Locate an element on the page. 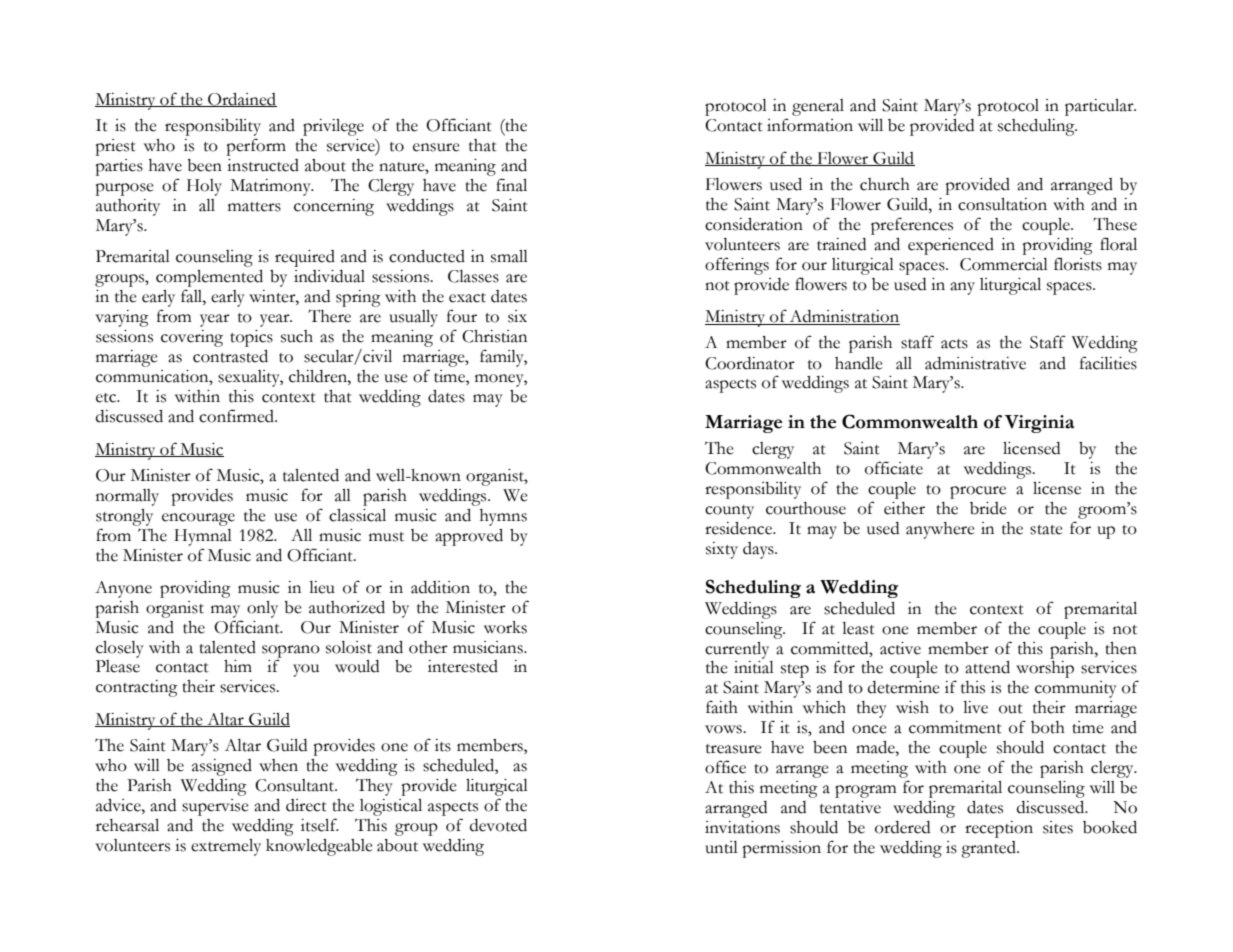 Image resolution: width=1233 pixels, height=952 pixels. ensure is located at coordinates (436, 147).
